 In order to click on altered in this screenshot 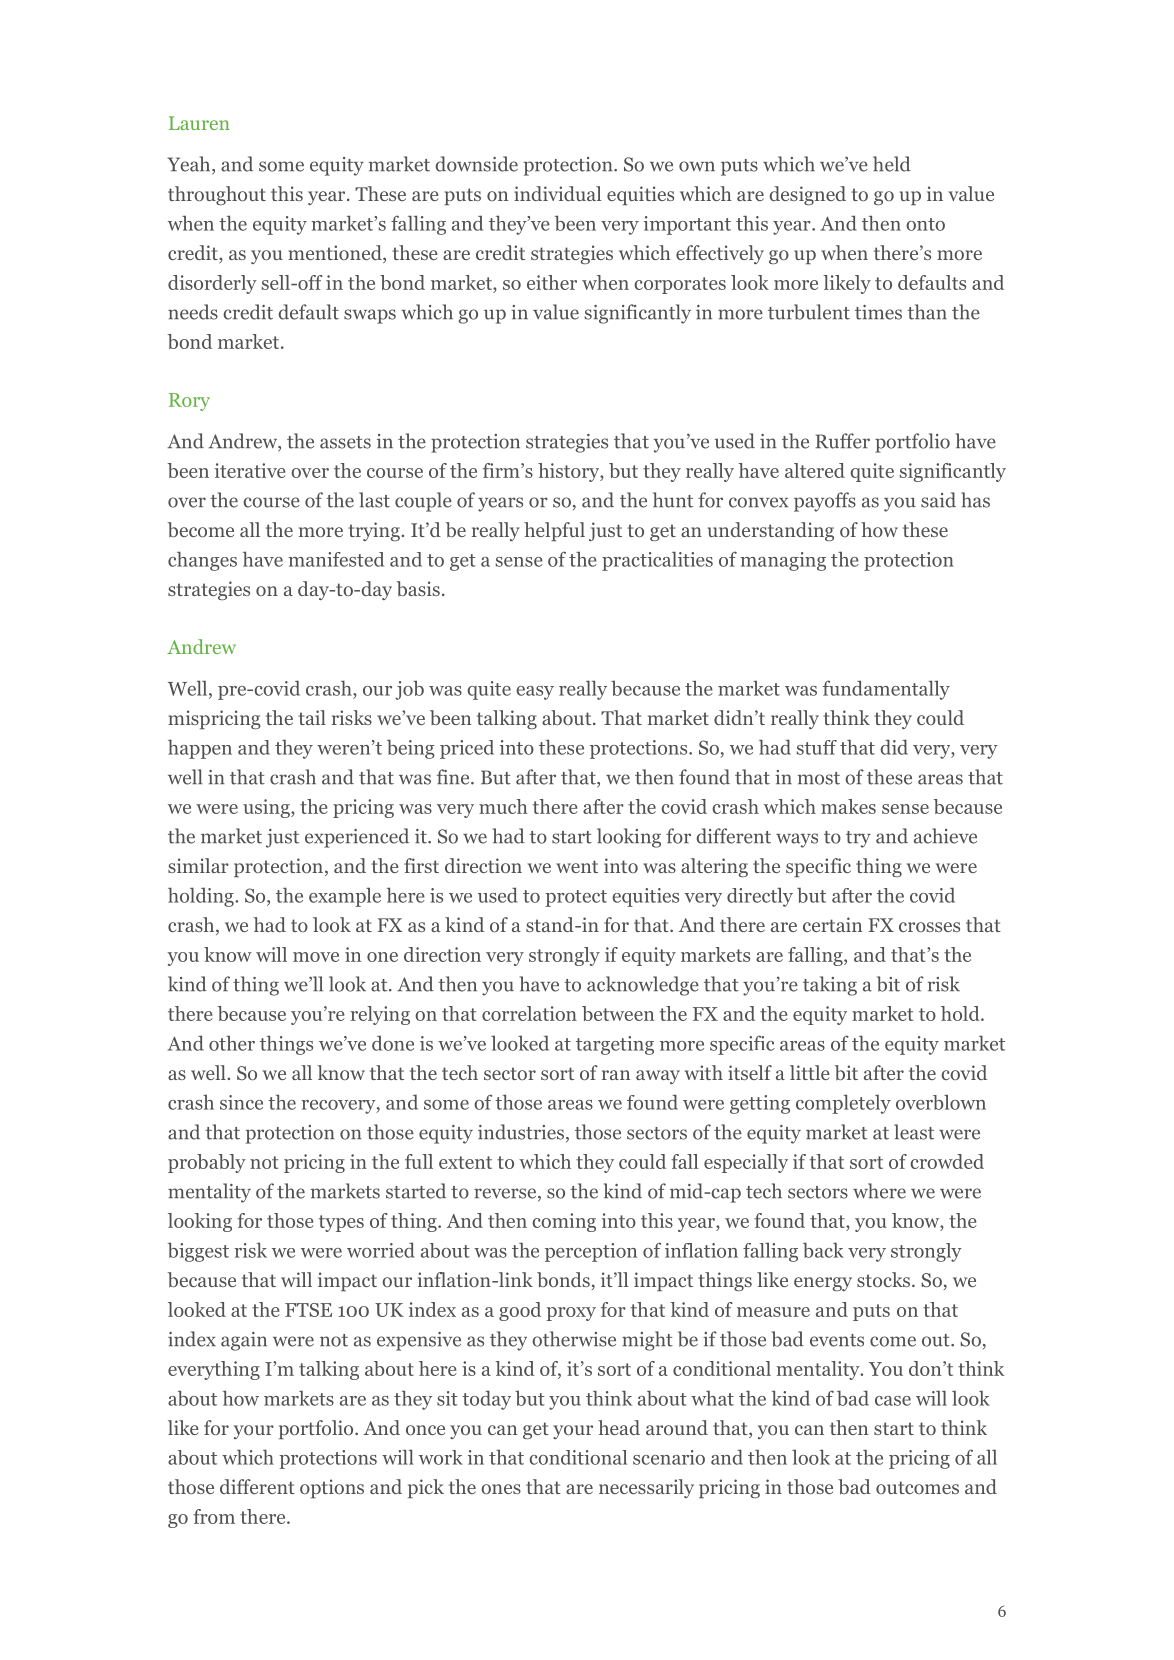, I will do `click(815, 470)`.
